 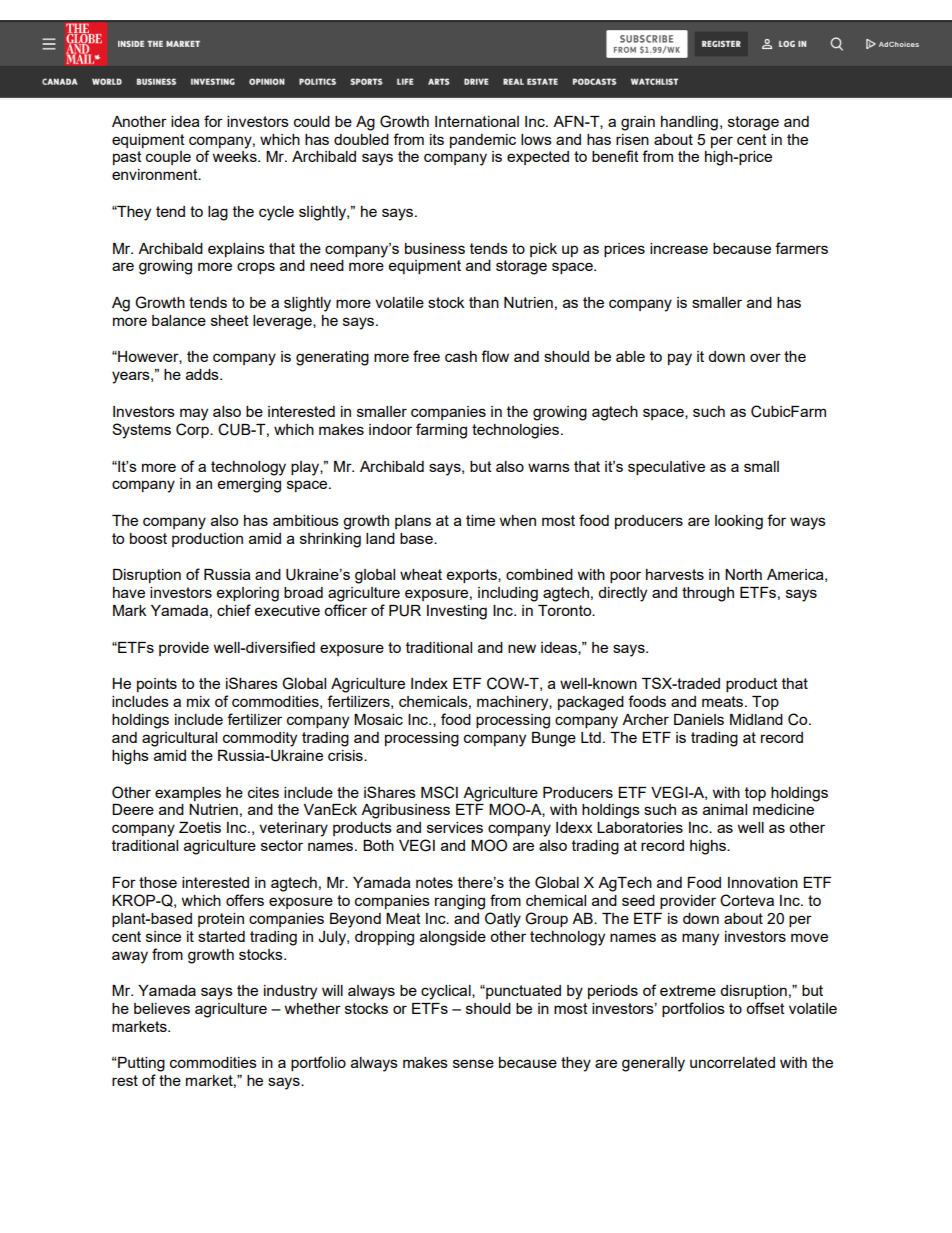 What do you see at coordinates (739, 522) in the screenshot?
I see `looking` at bounding box center [739, 522].
